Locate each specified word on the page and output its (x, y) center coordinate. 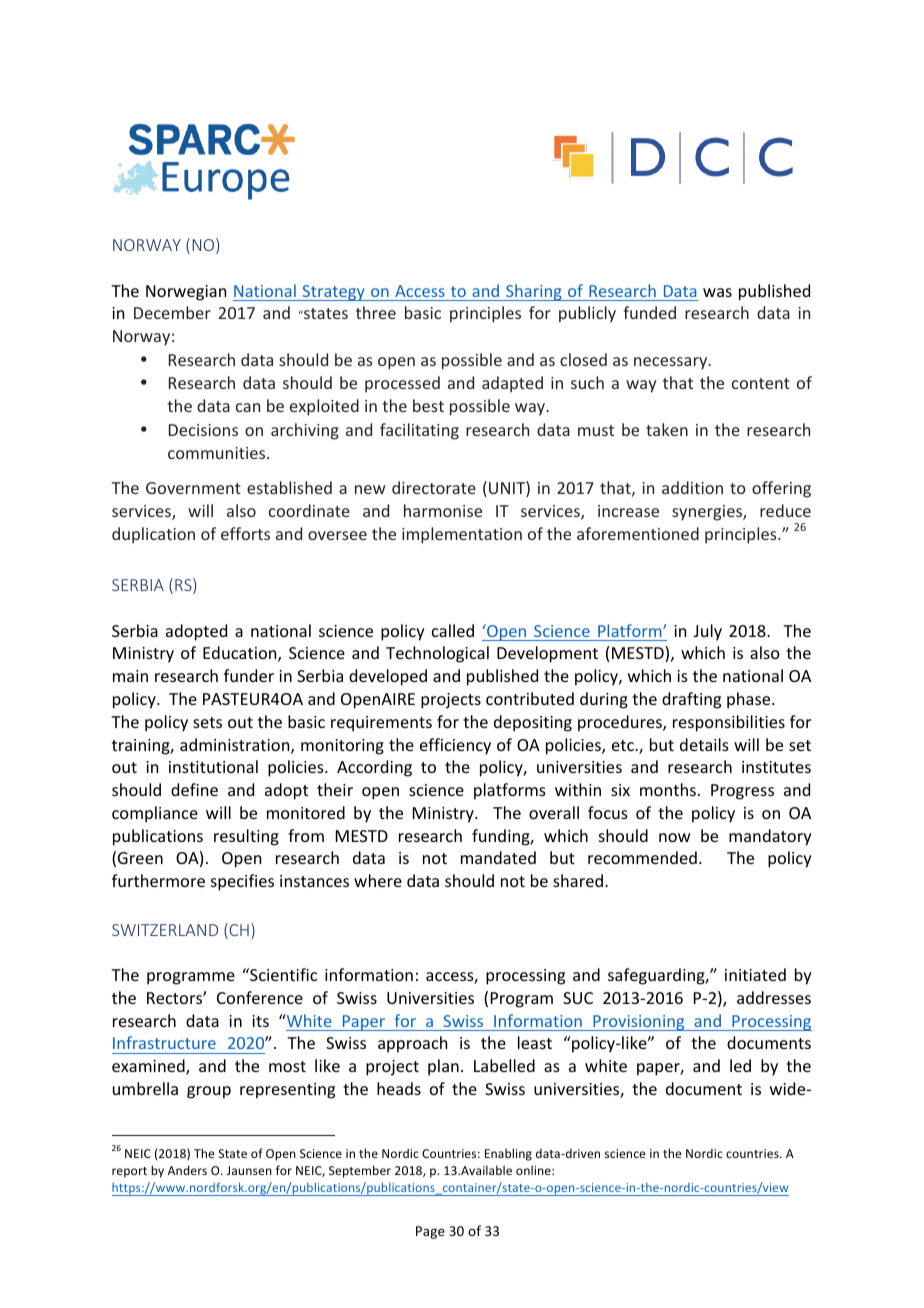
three (376, 312)
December (172, 312)
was (717, 292)
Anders (187, 1170)
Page (430, 1232)
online (534, 1170)
